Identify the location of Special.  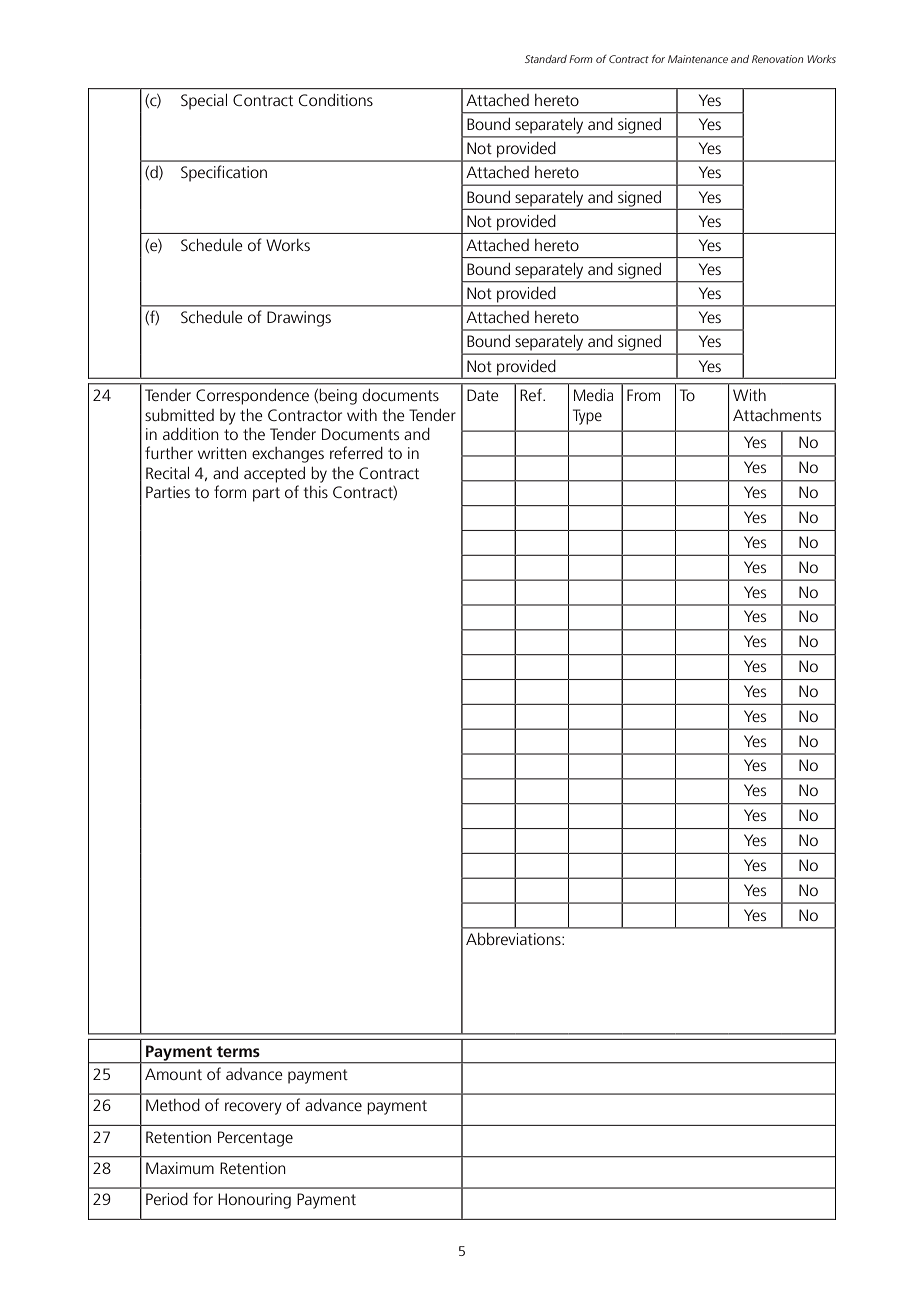
(204, 102).
